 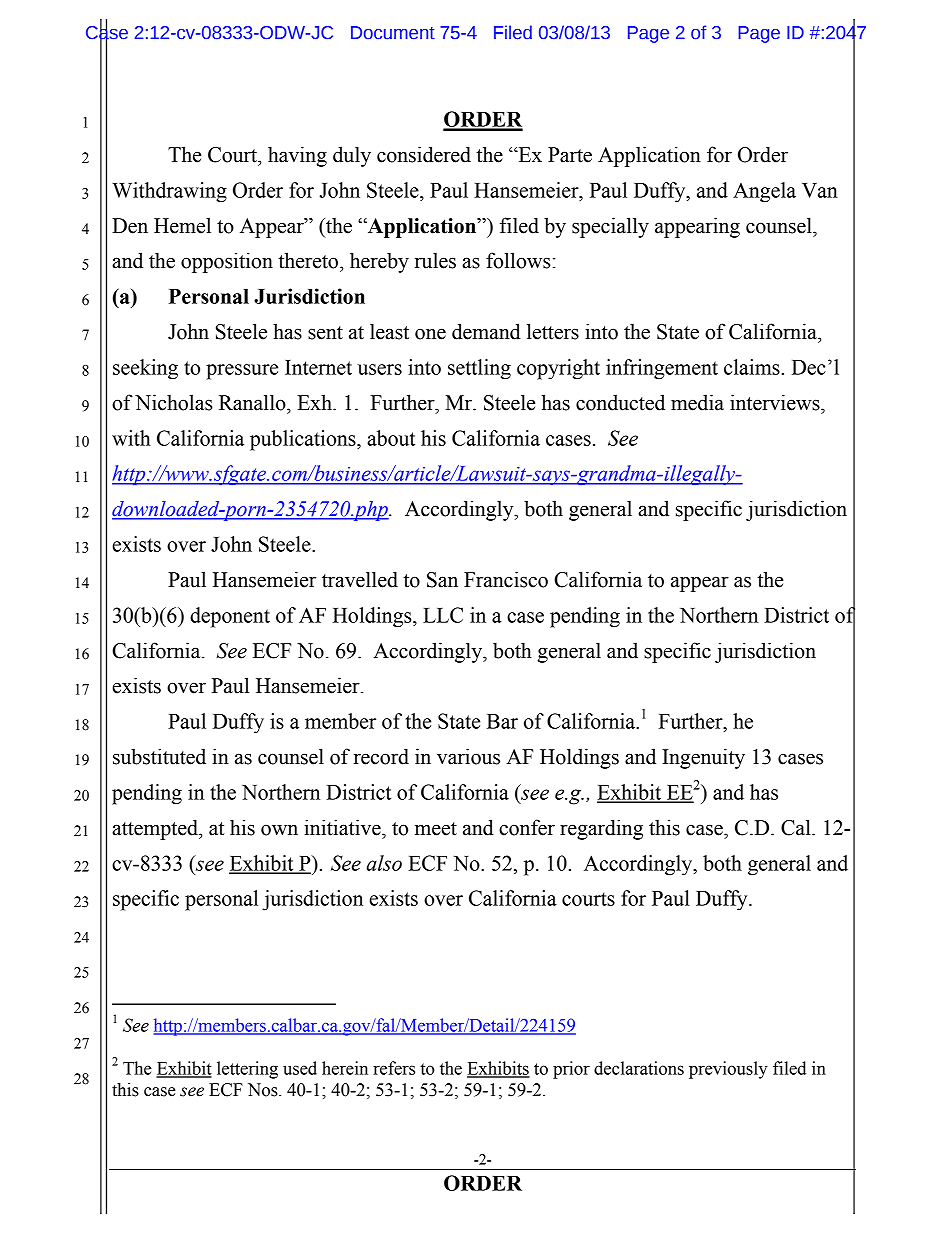 I want to click on settling, so click(x=479, y=369).
